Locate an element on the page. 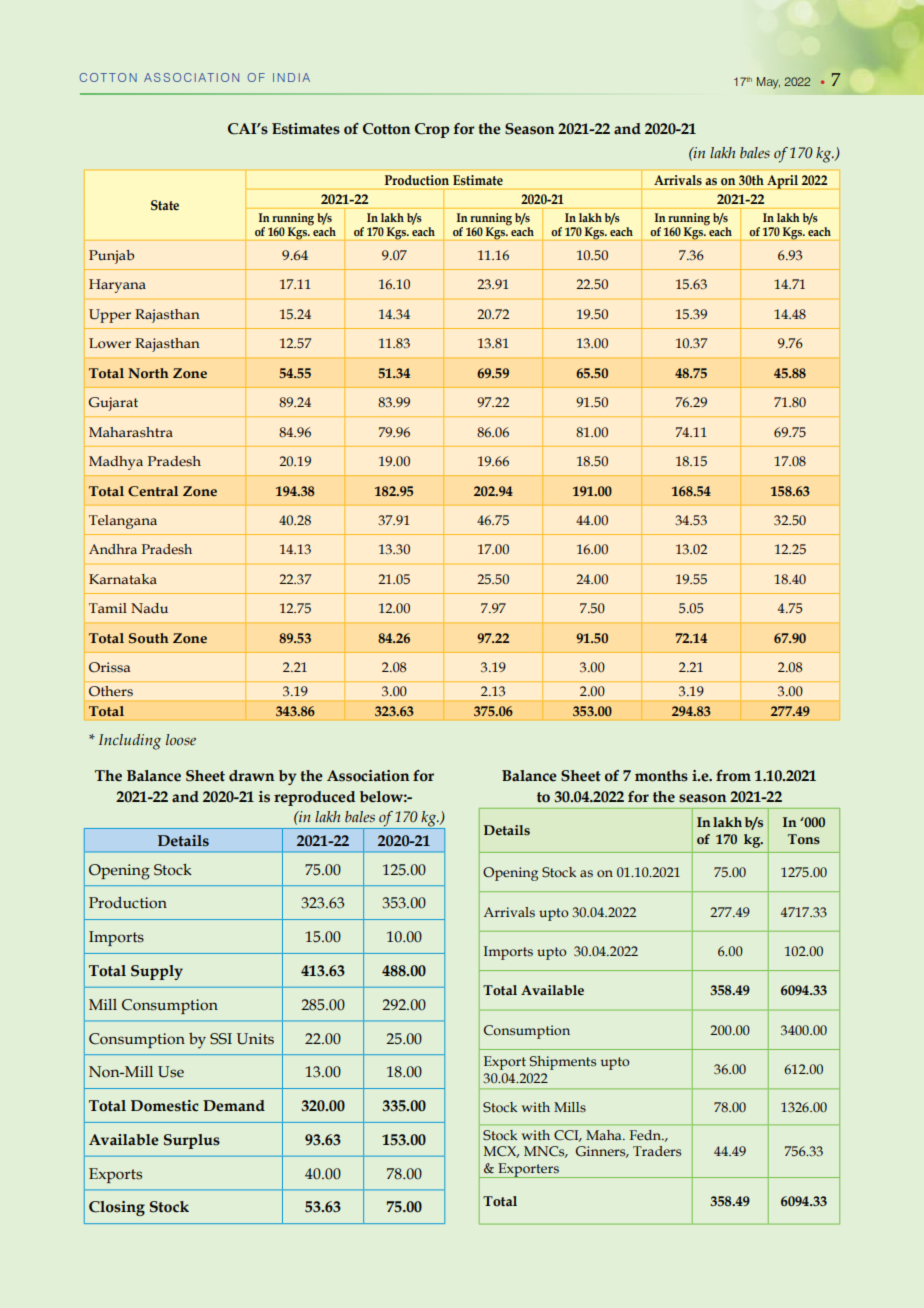 The height and width of the page is (1308, 924). MCX is located at coordinates (501, 1152).
